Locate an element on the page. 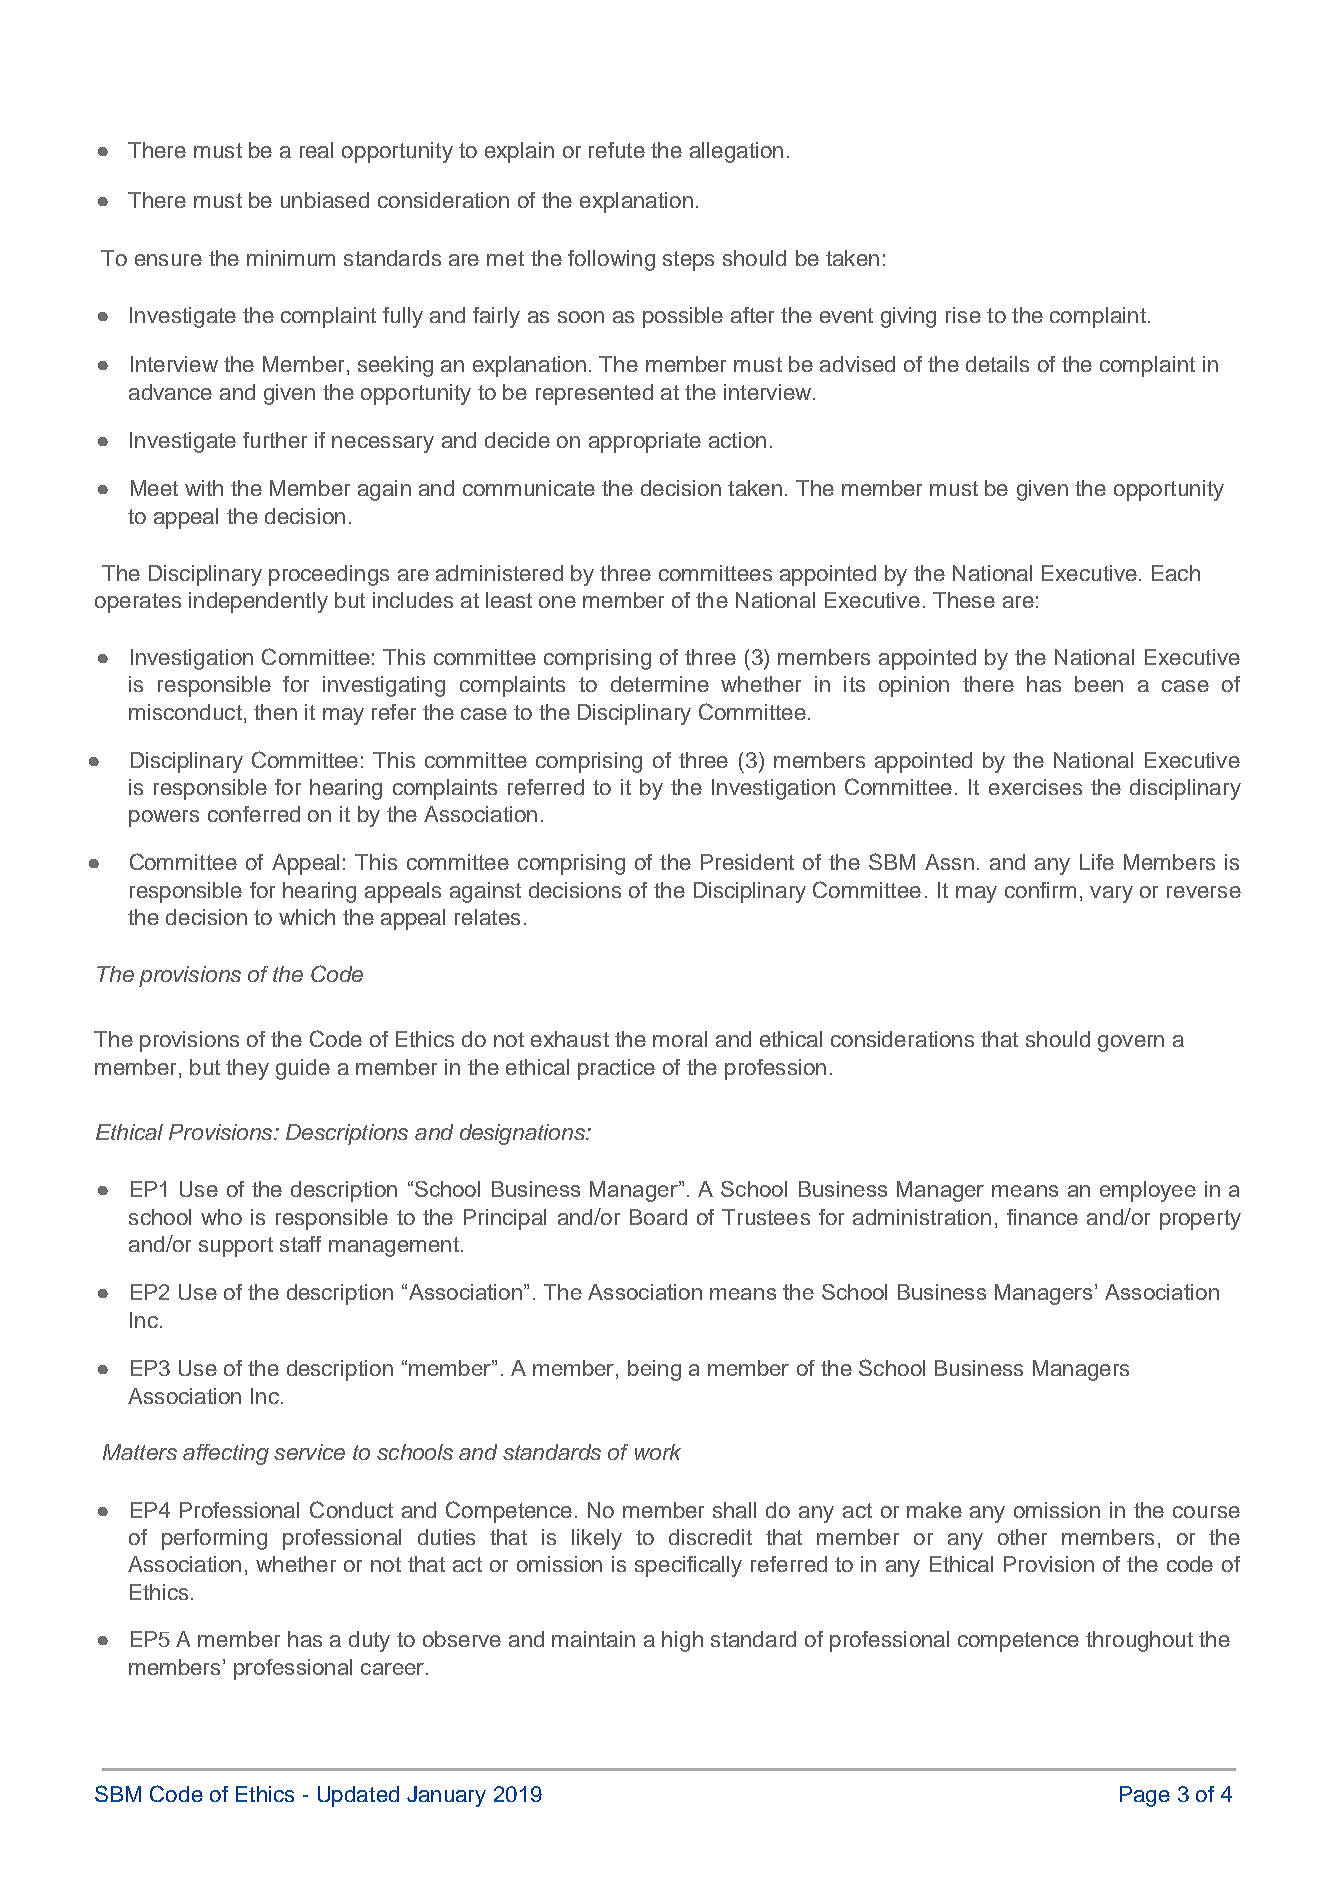  Board is located at coordinates (658, 1217).
